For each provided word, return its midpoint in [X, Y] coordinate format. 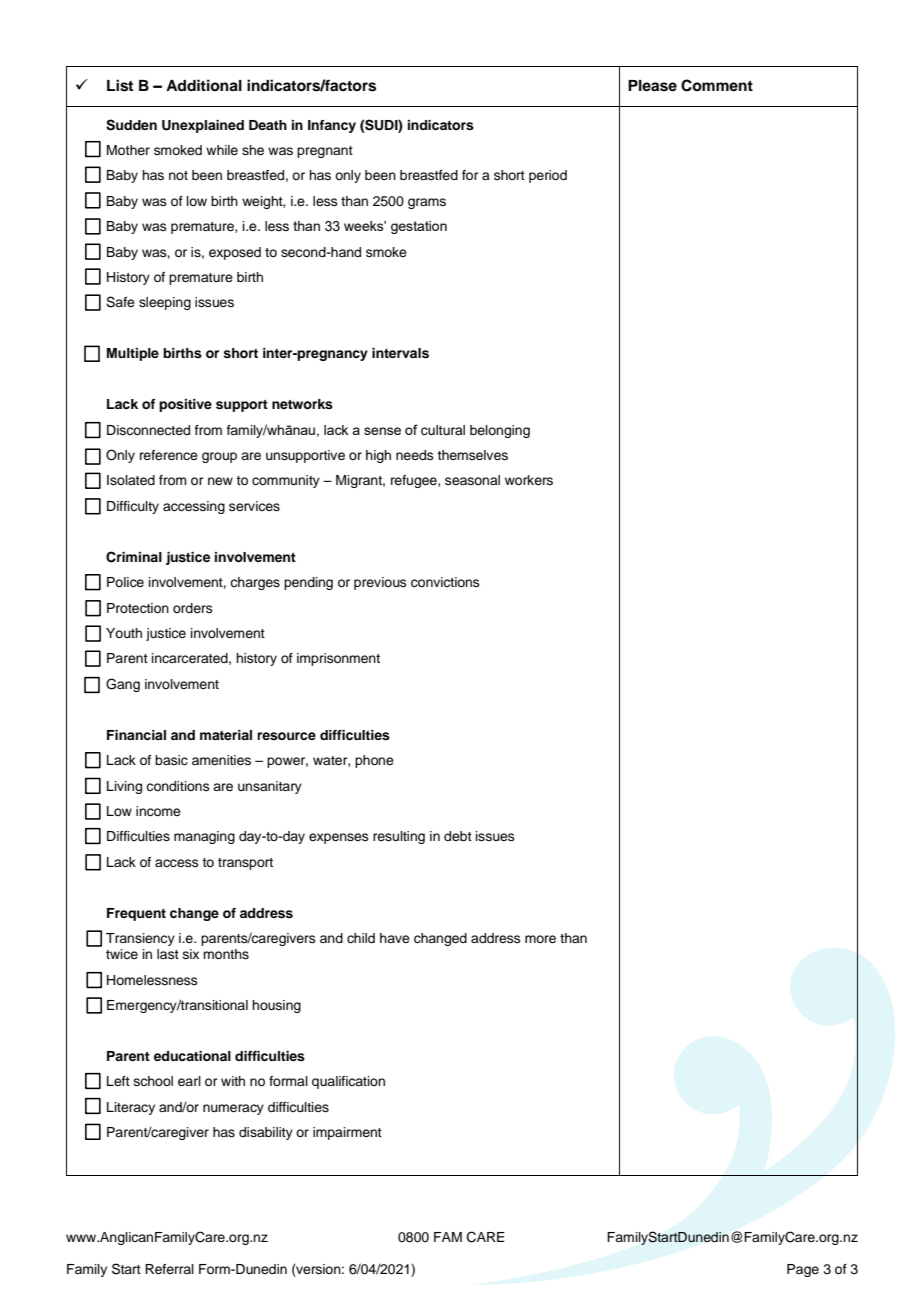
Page [803, 1270]
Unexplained [203, 126]
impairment [347, 1133]
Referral [169, 1269]
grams [427, 203]
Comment [717, 85]
